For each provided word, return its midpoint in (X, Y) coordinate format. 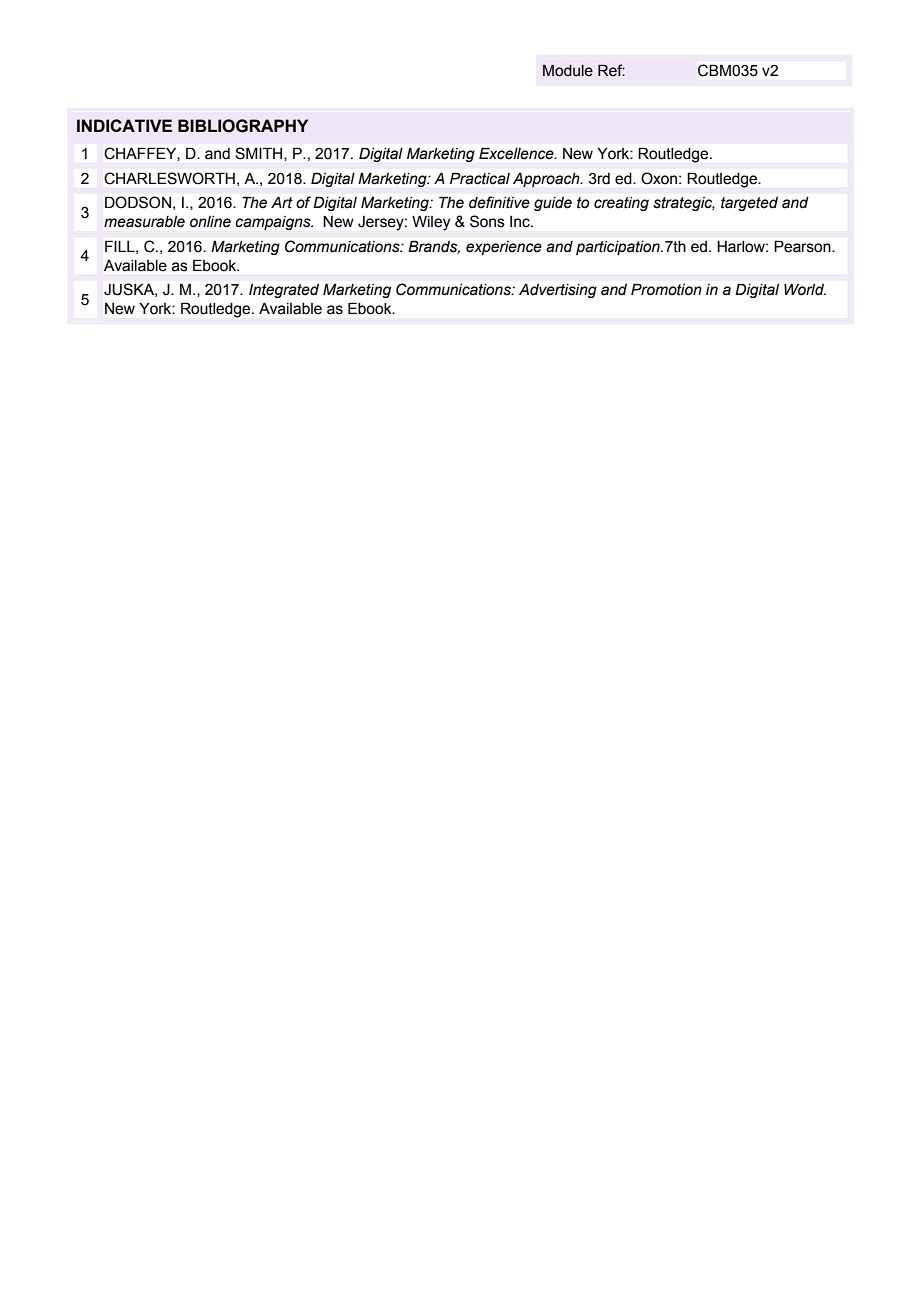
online (210, 222)
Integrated (284, 291)
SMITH (260, 153)
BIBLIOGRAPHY (243, 126)
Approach (547, 180)
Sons (487, 221)
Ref (611, 70)
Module (568, 70)
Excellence (517, 154)
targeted (749, 204)
